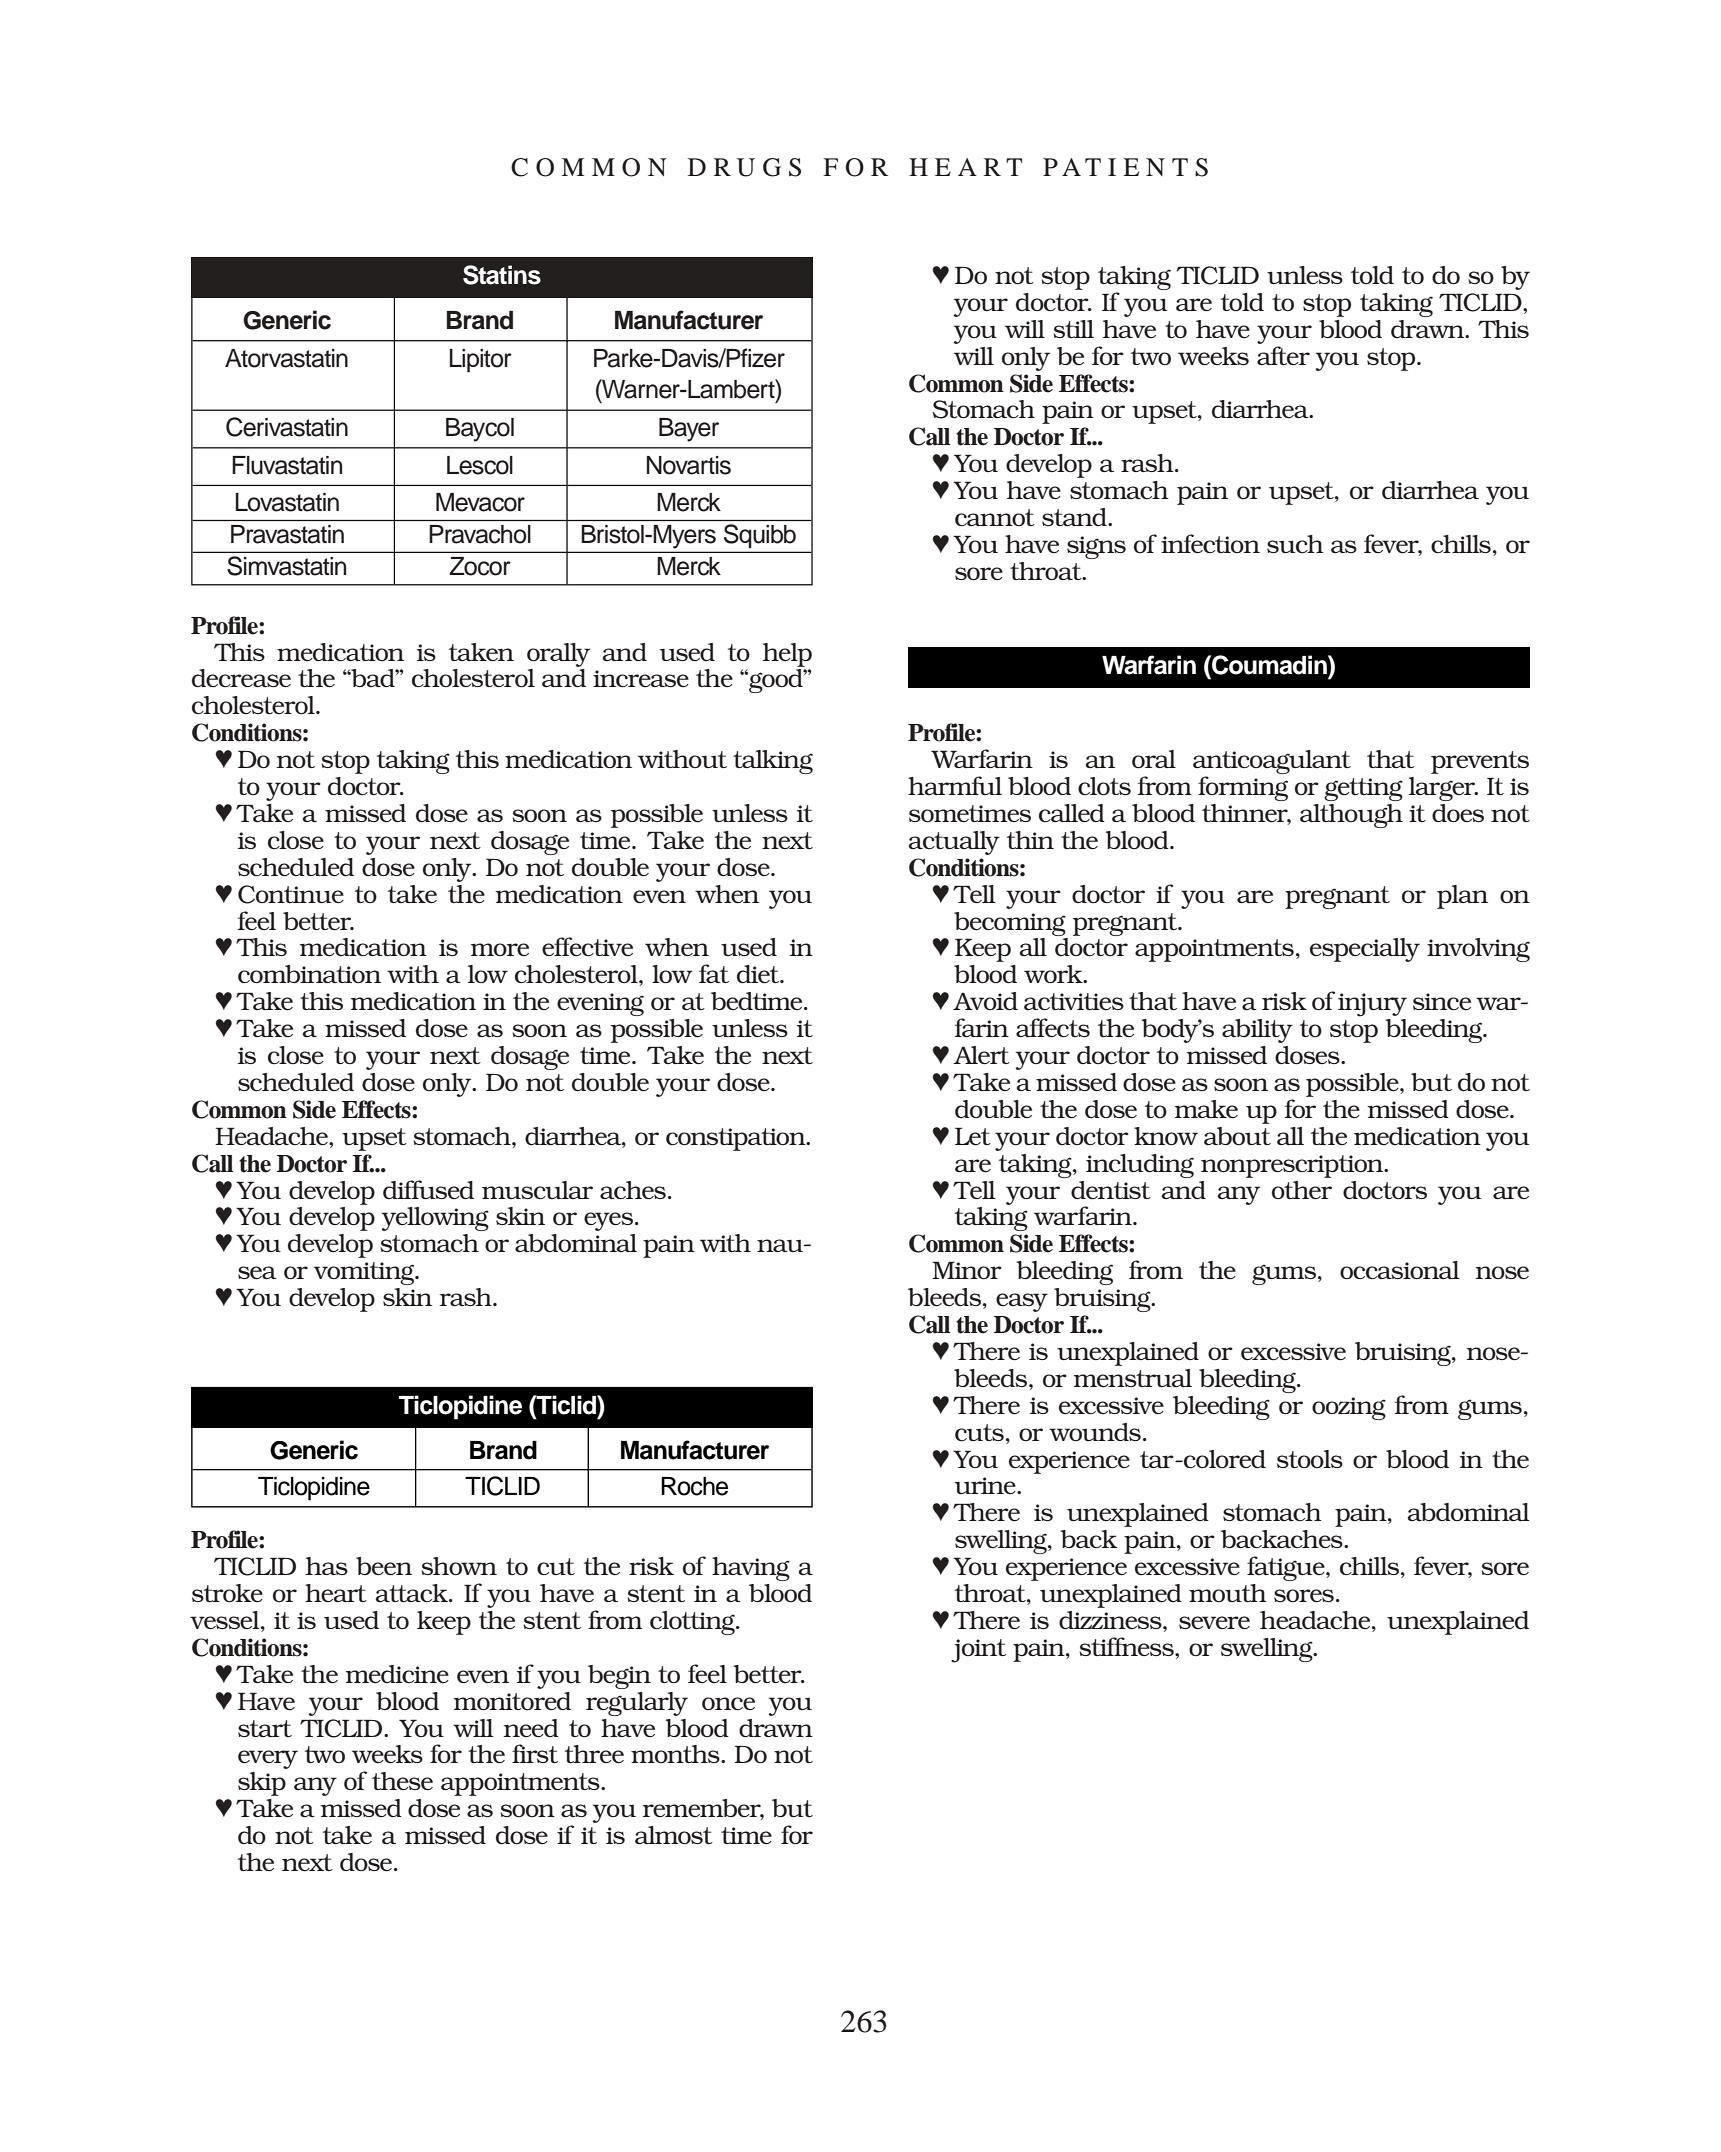 The height and width of the screenshot is (2152, 1721). I want to click on Simvastatin, so click(286, 566).
